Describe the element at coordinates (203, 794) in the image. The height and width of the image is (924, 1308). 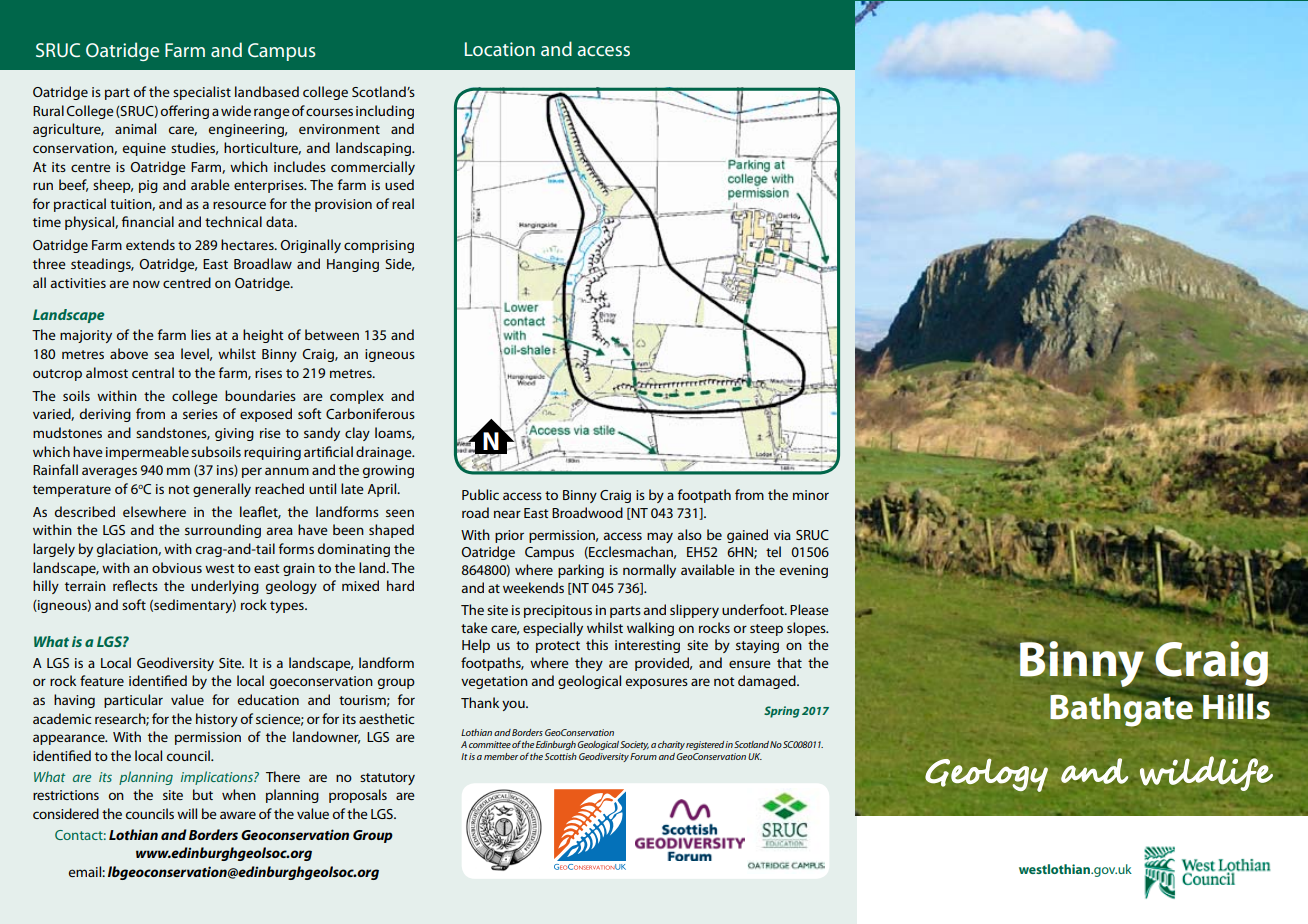
I see `but` at that location.
